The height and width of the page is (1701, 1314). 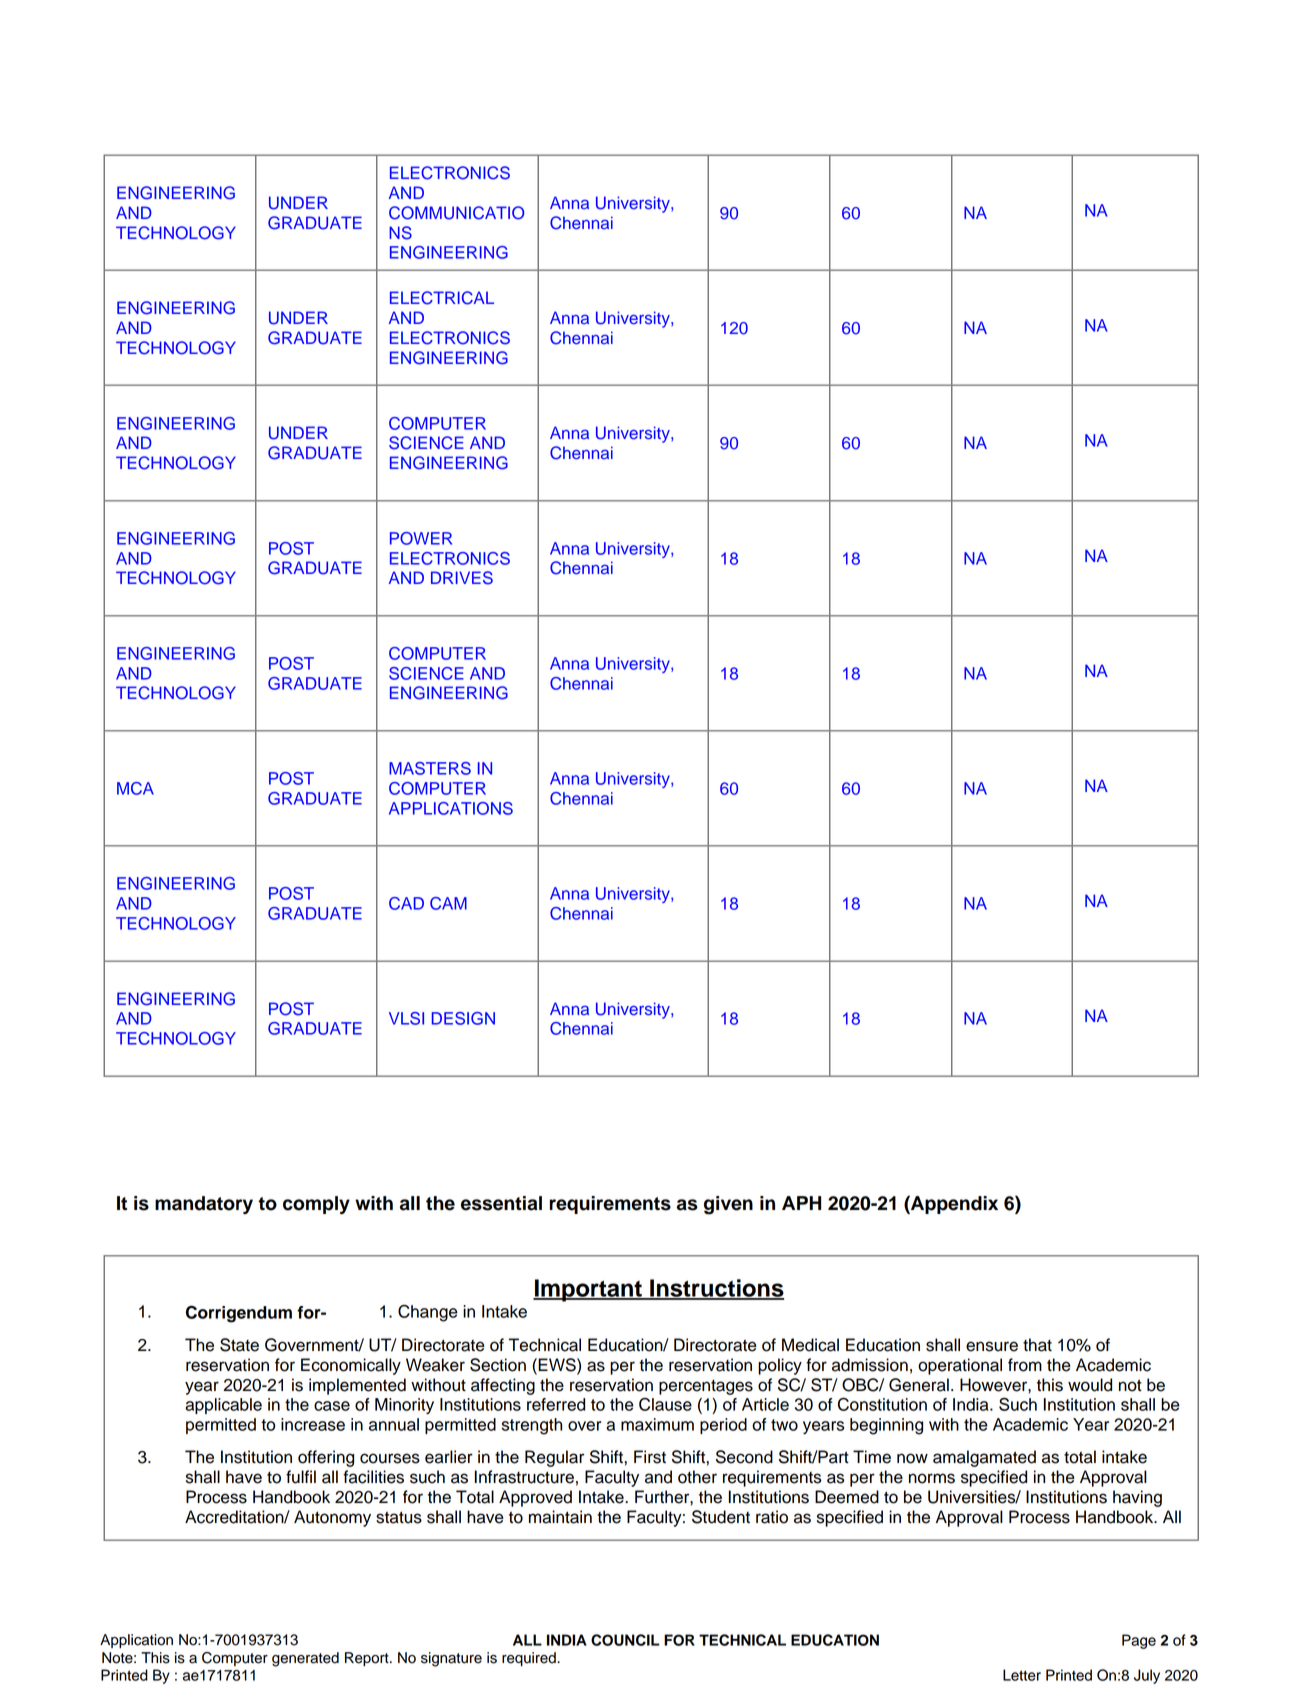 What do you see at coordinates (421, 538) in the page?
I see `POWER` at bounding box center [421, 538].
